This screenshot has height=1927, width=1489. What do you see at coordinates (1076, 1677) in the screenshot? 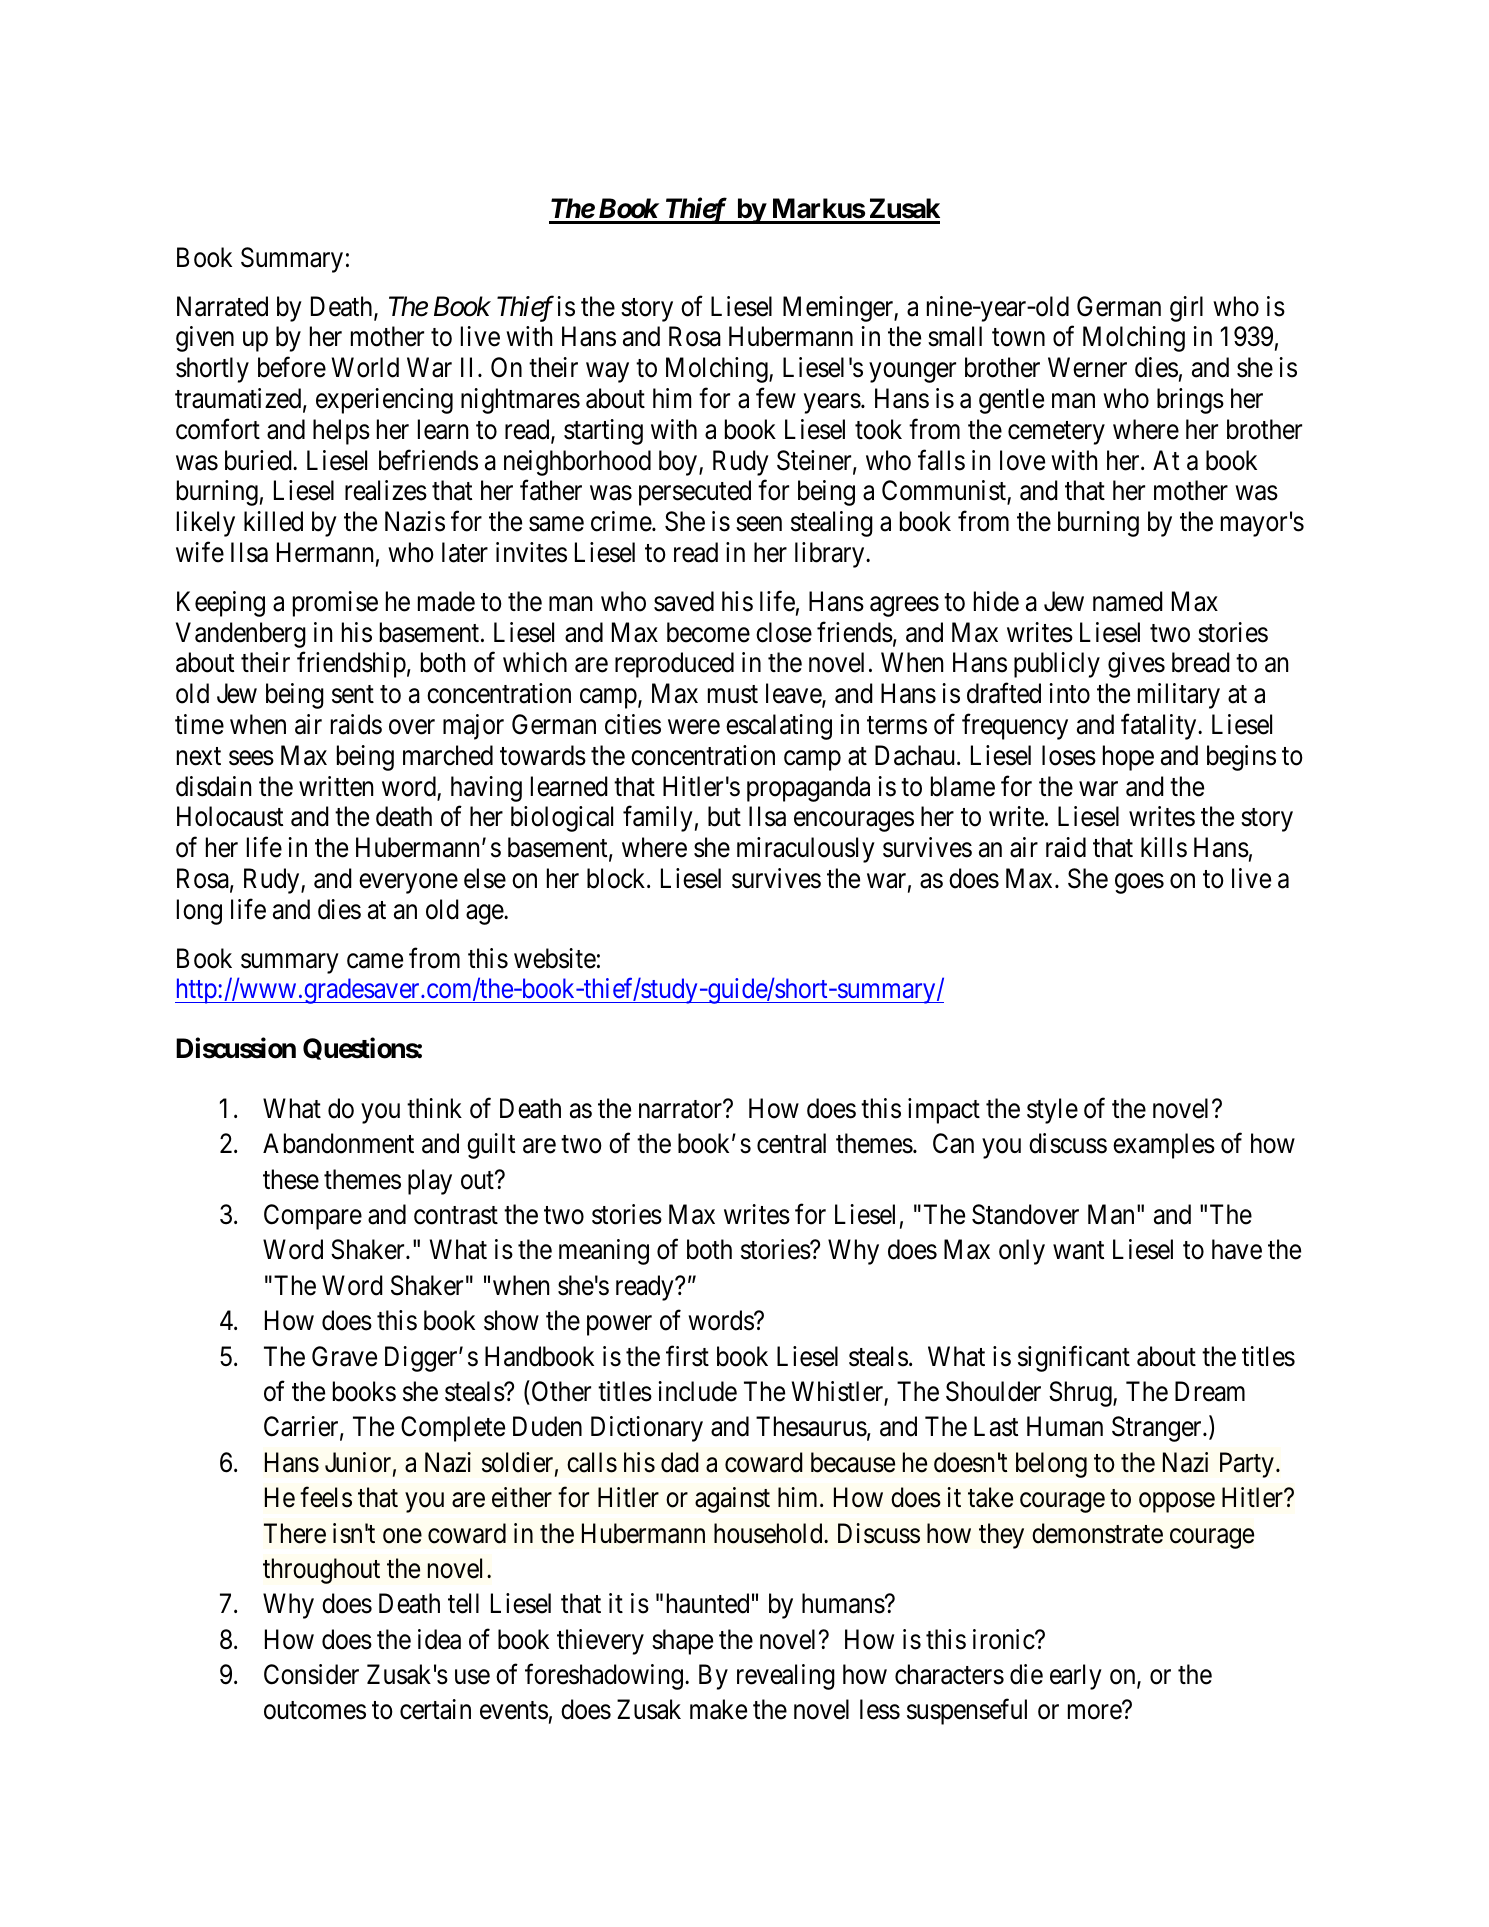
I see `early` at bounding box center [1076, 1677].
